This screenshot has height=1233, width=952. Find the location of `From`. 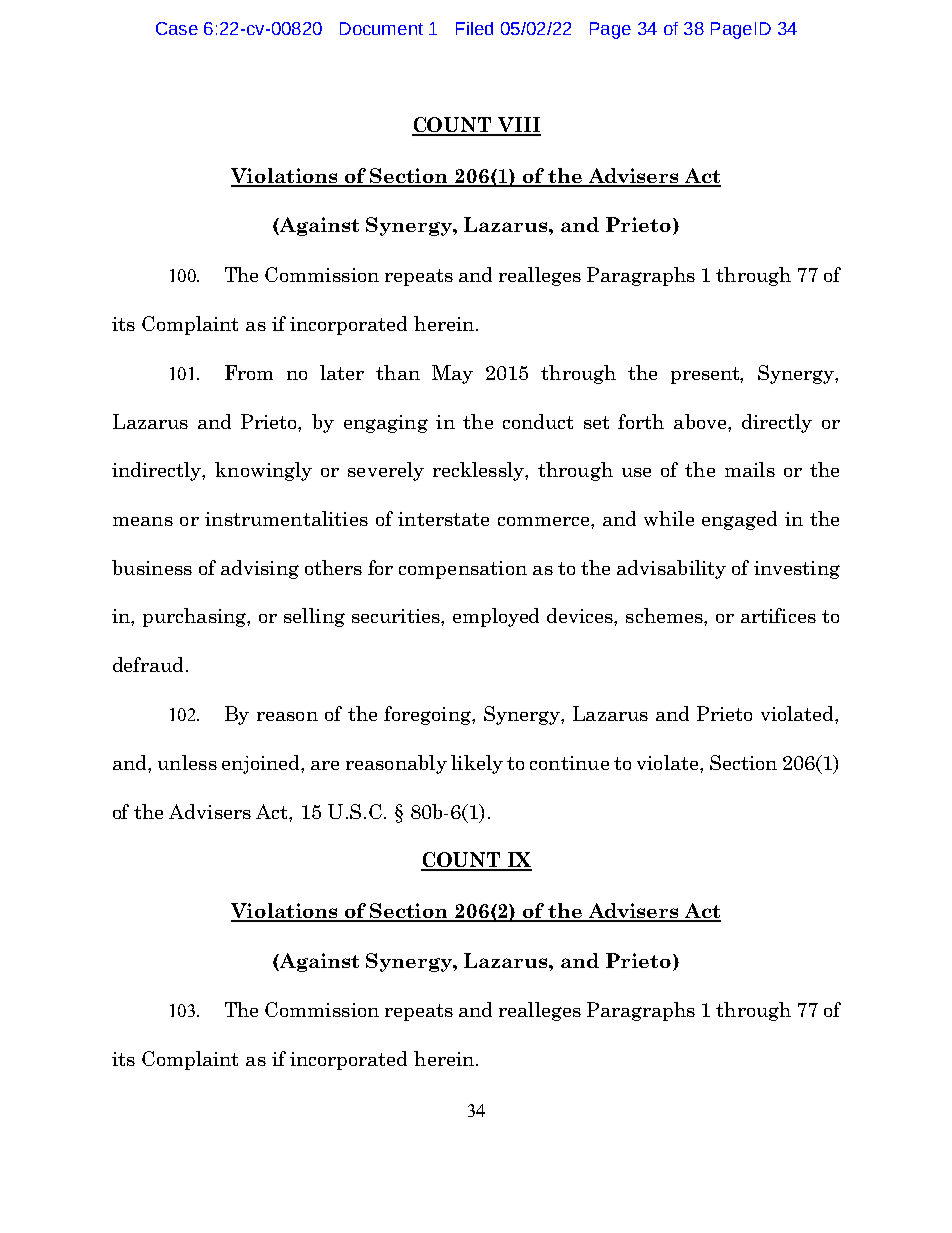

From is located at coordinates (249, 372).
